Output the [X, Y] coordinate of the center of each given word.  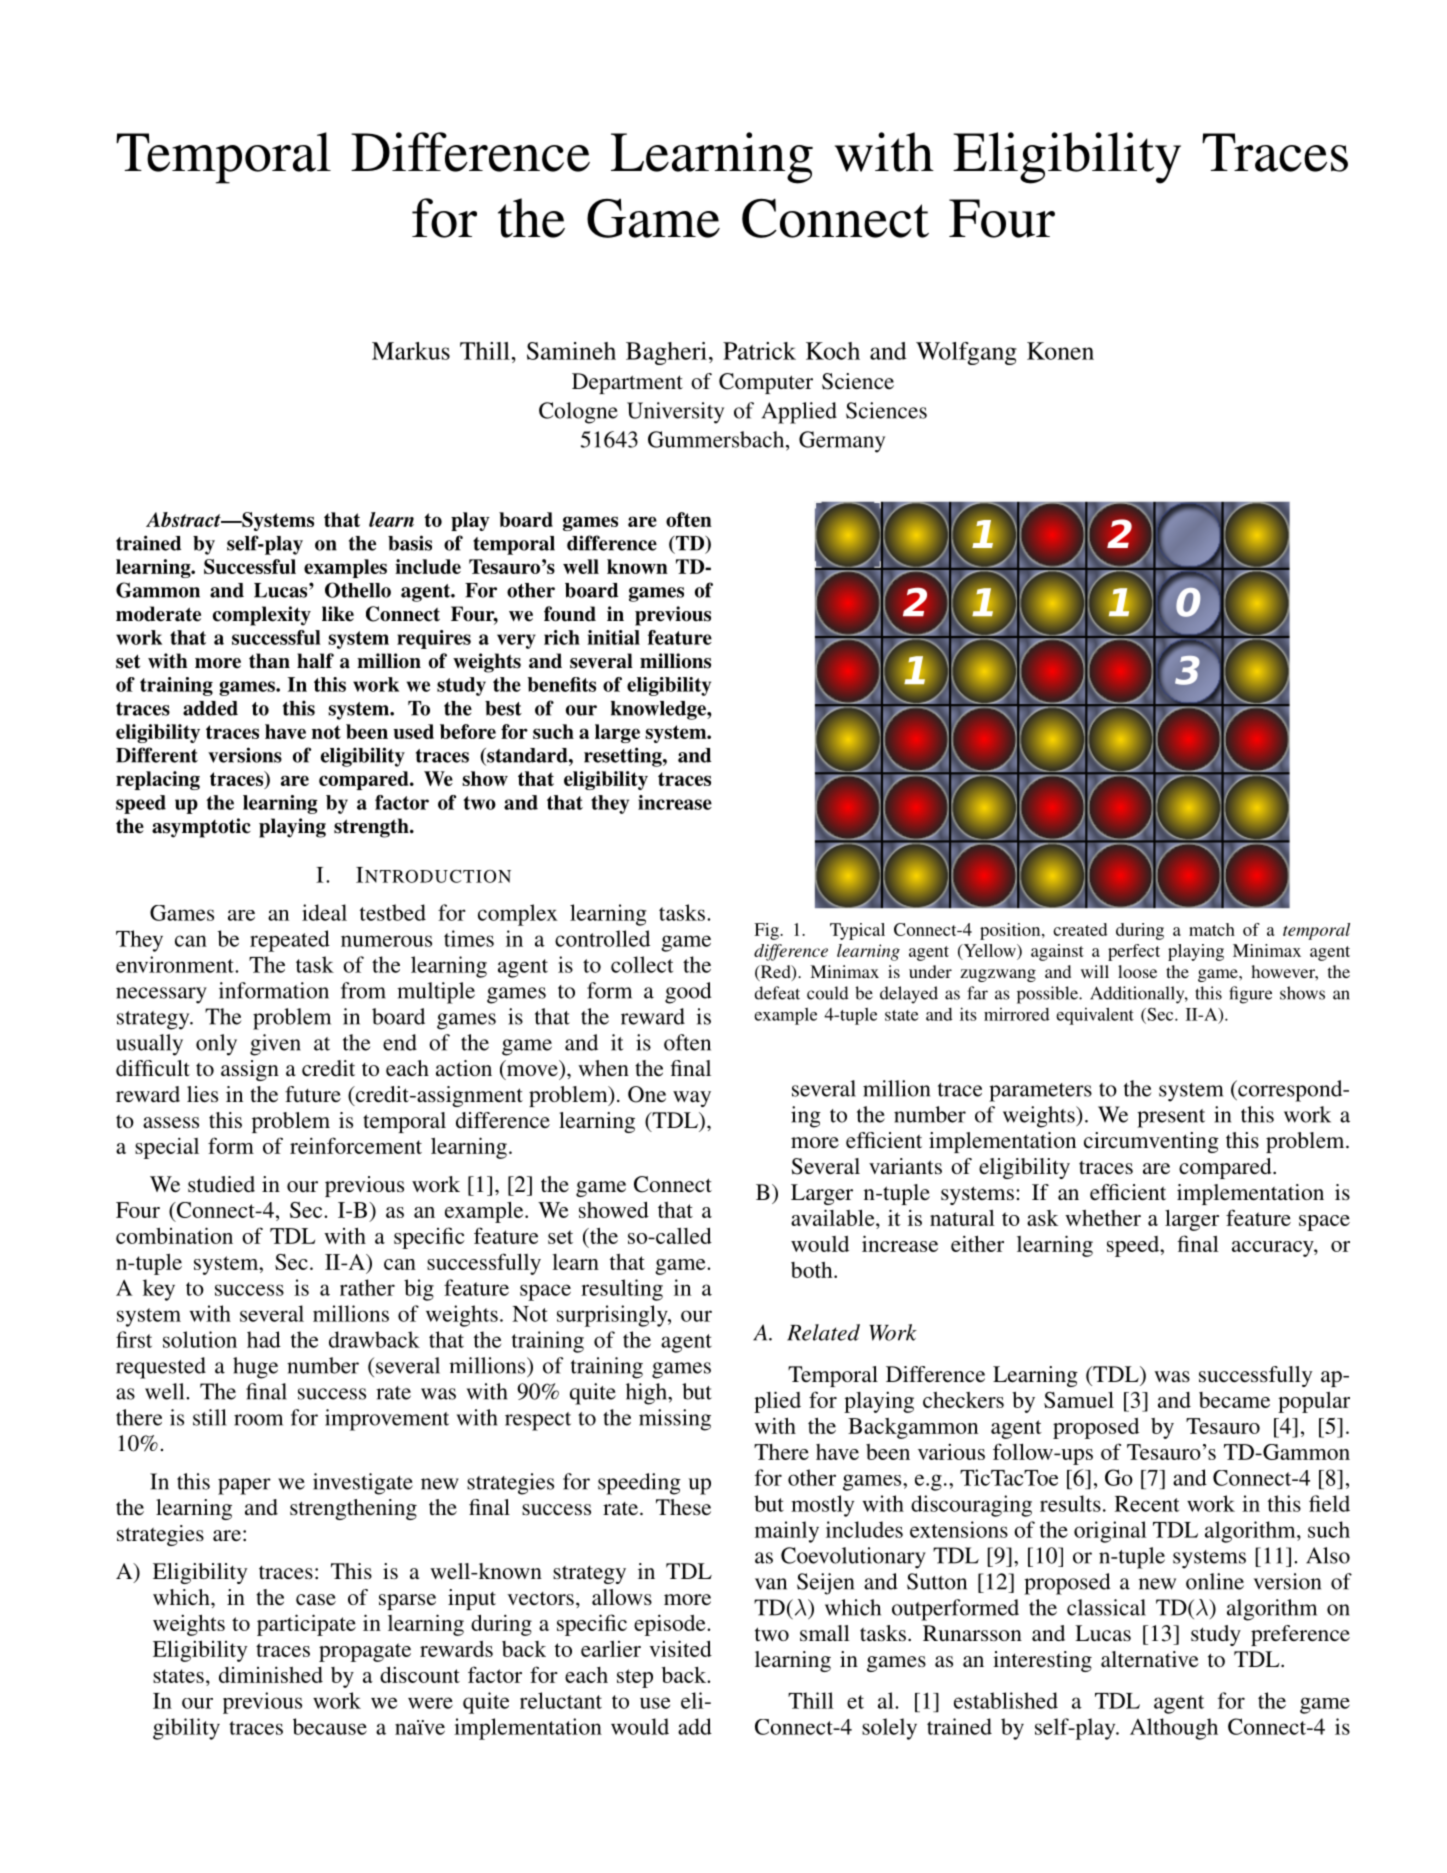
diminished [271, 1674]
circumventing [1151, 1142]
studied [221, 1184]
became [1234, 1400]
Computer [766, 383]
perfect [1134, 952]
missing [675, 1420]
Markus [411, 351]
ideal [324, 912]
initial [613, 637]
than [269, 661]
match [1212, 929]
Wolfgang [966, 353]
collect [642, 964]
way [692, 1099]
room [258, 1420]
